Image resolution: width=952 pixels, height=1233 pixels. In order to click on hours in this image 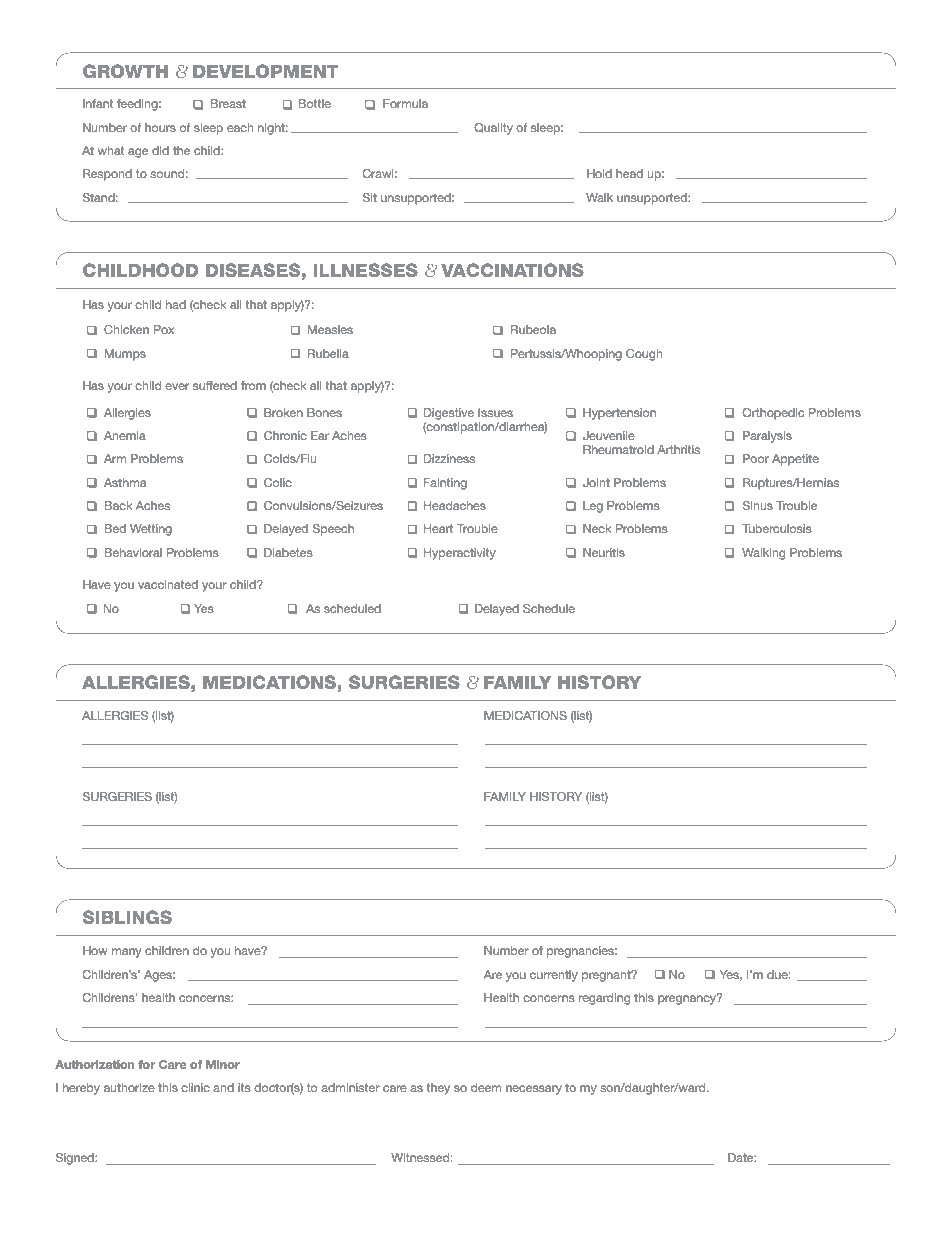, I will do `click(160, 127)`.
